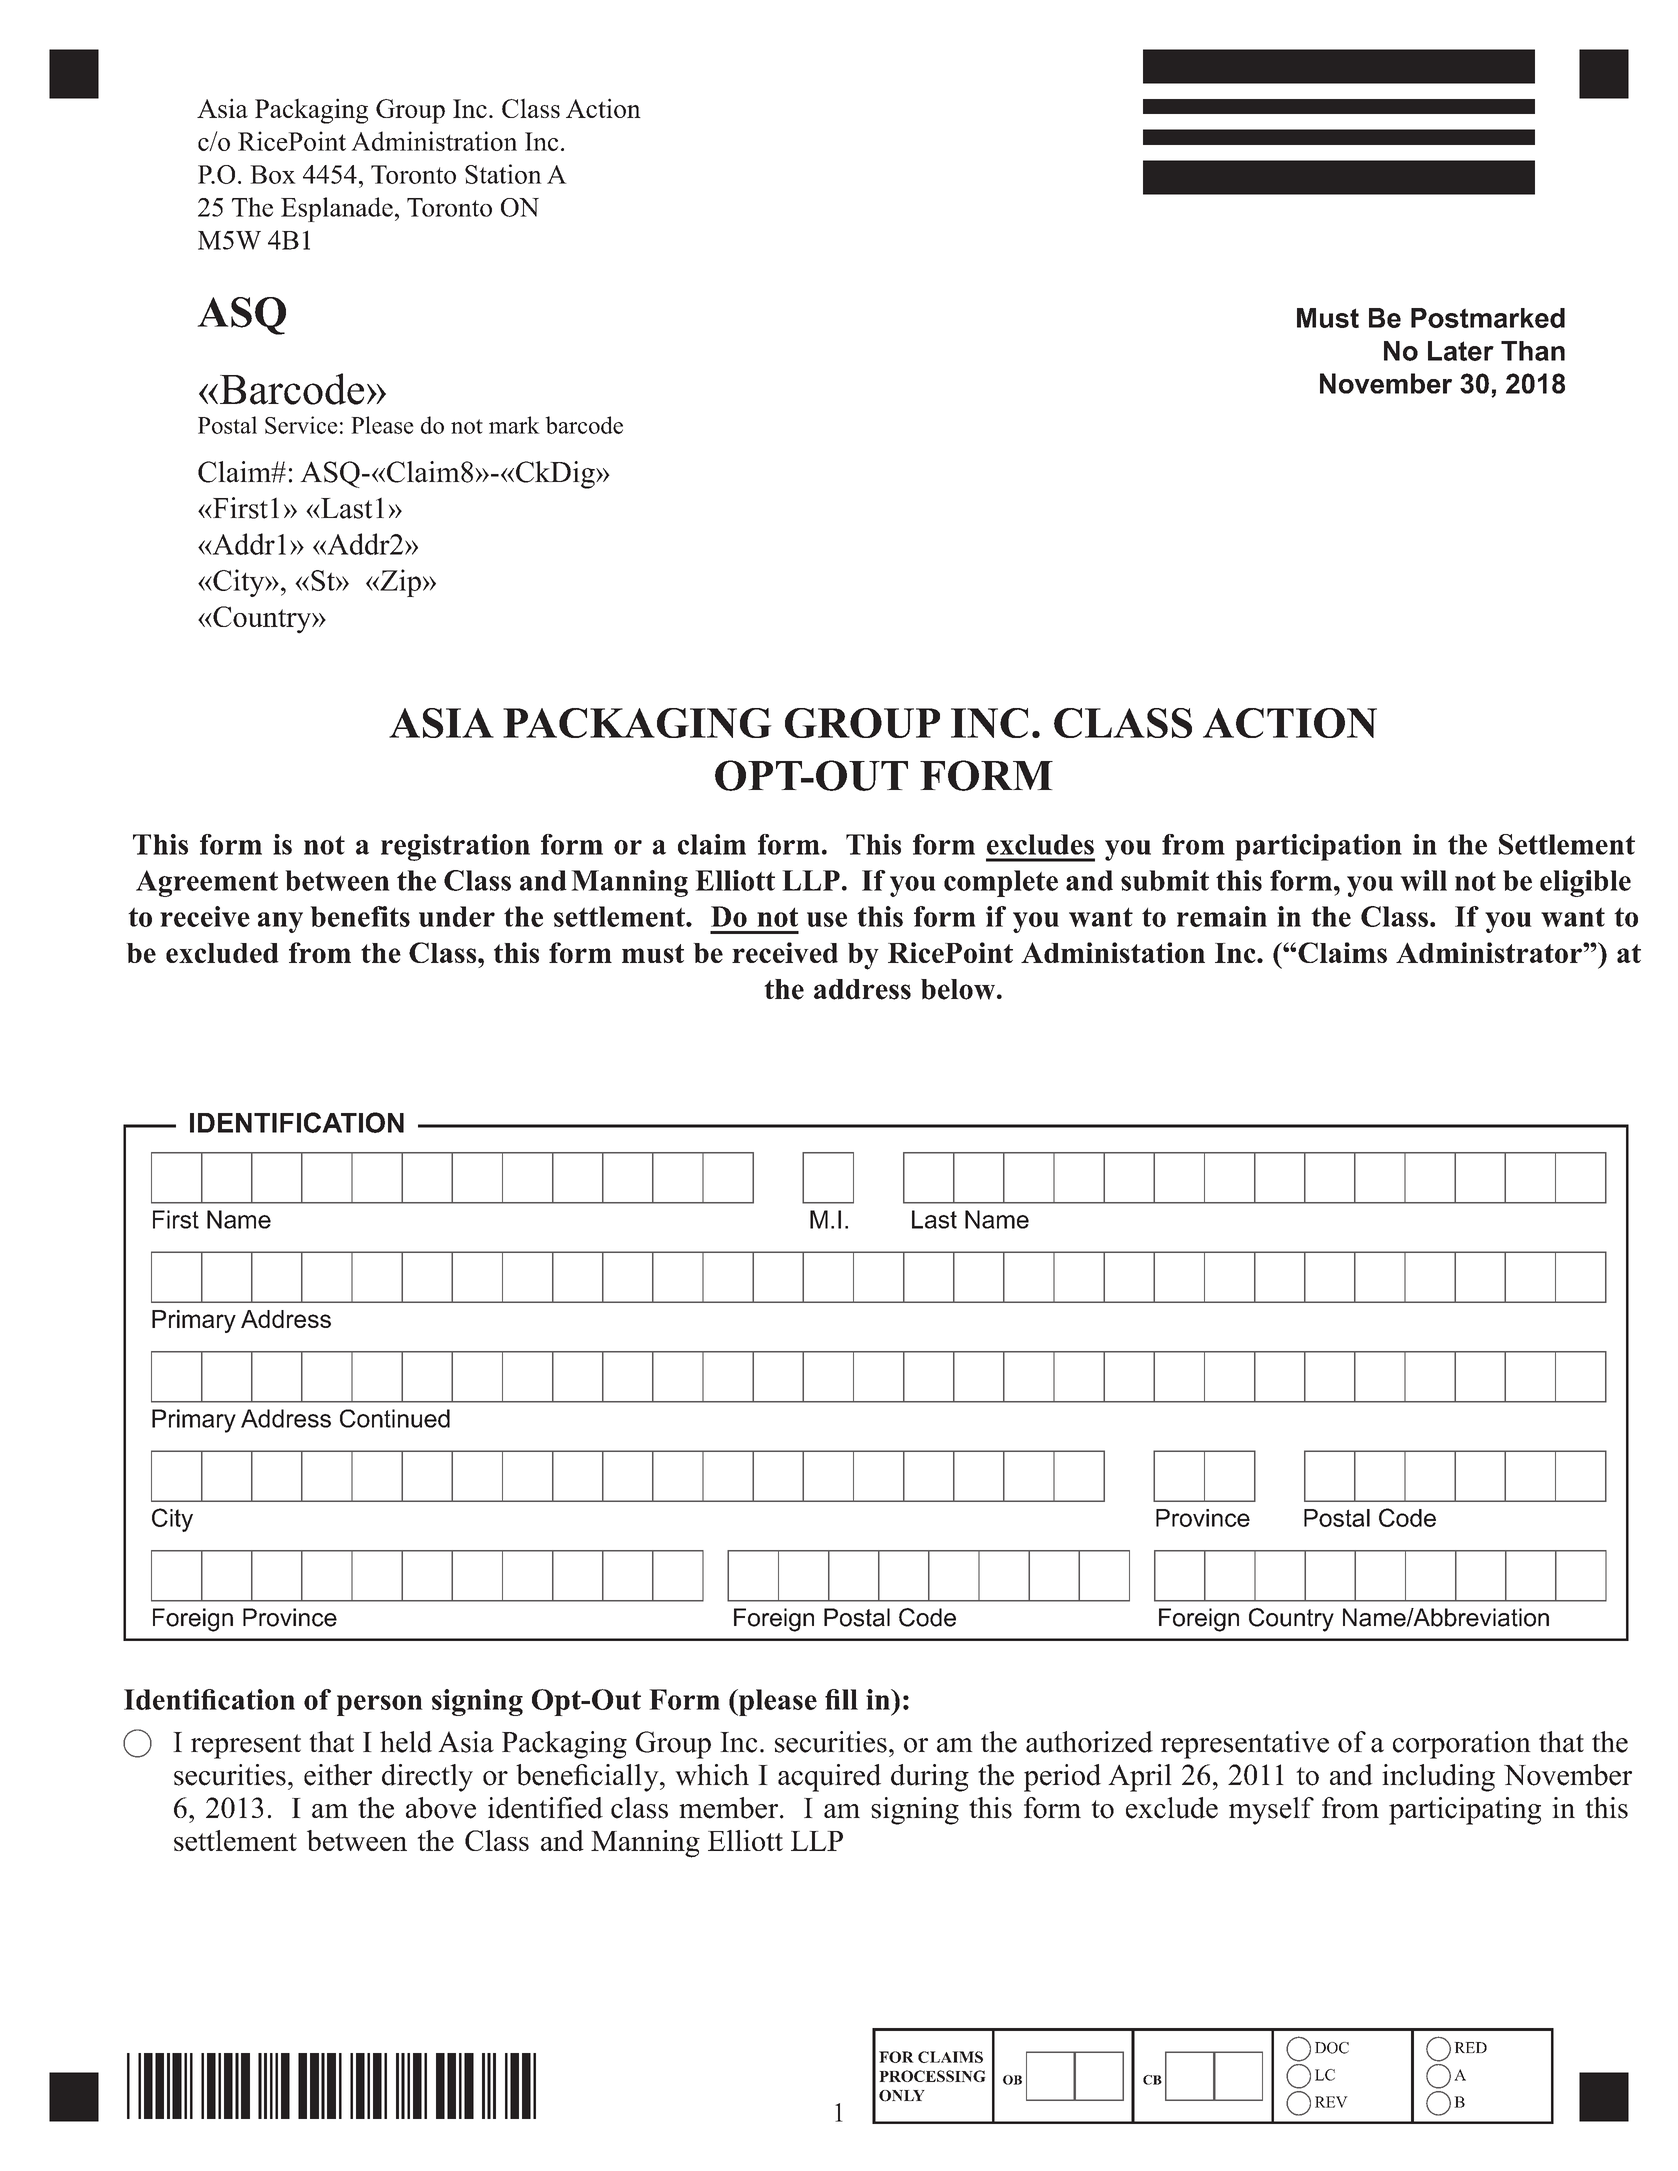 The height and width of the page is (2171, 1678). Describe the element at coordinates (1461, 351) in the page. I see `Later` at that location.
